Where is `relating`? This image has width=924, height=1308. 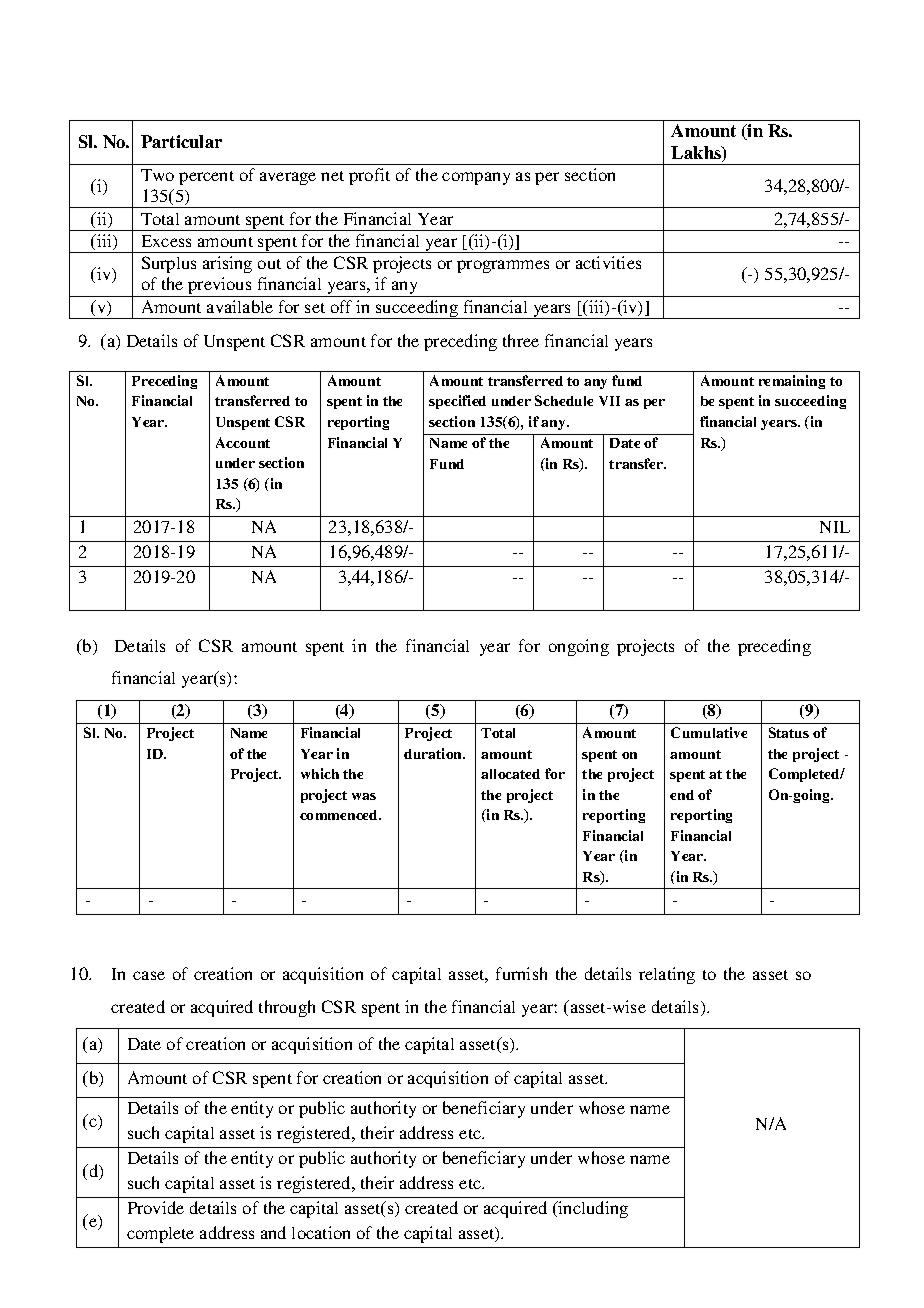 relating is located at coordinates (667, 975).
